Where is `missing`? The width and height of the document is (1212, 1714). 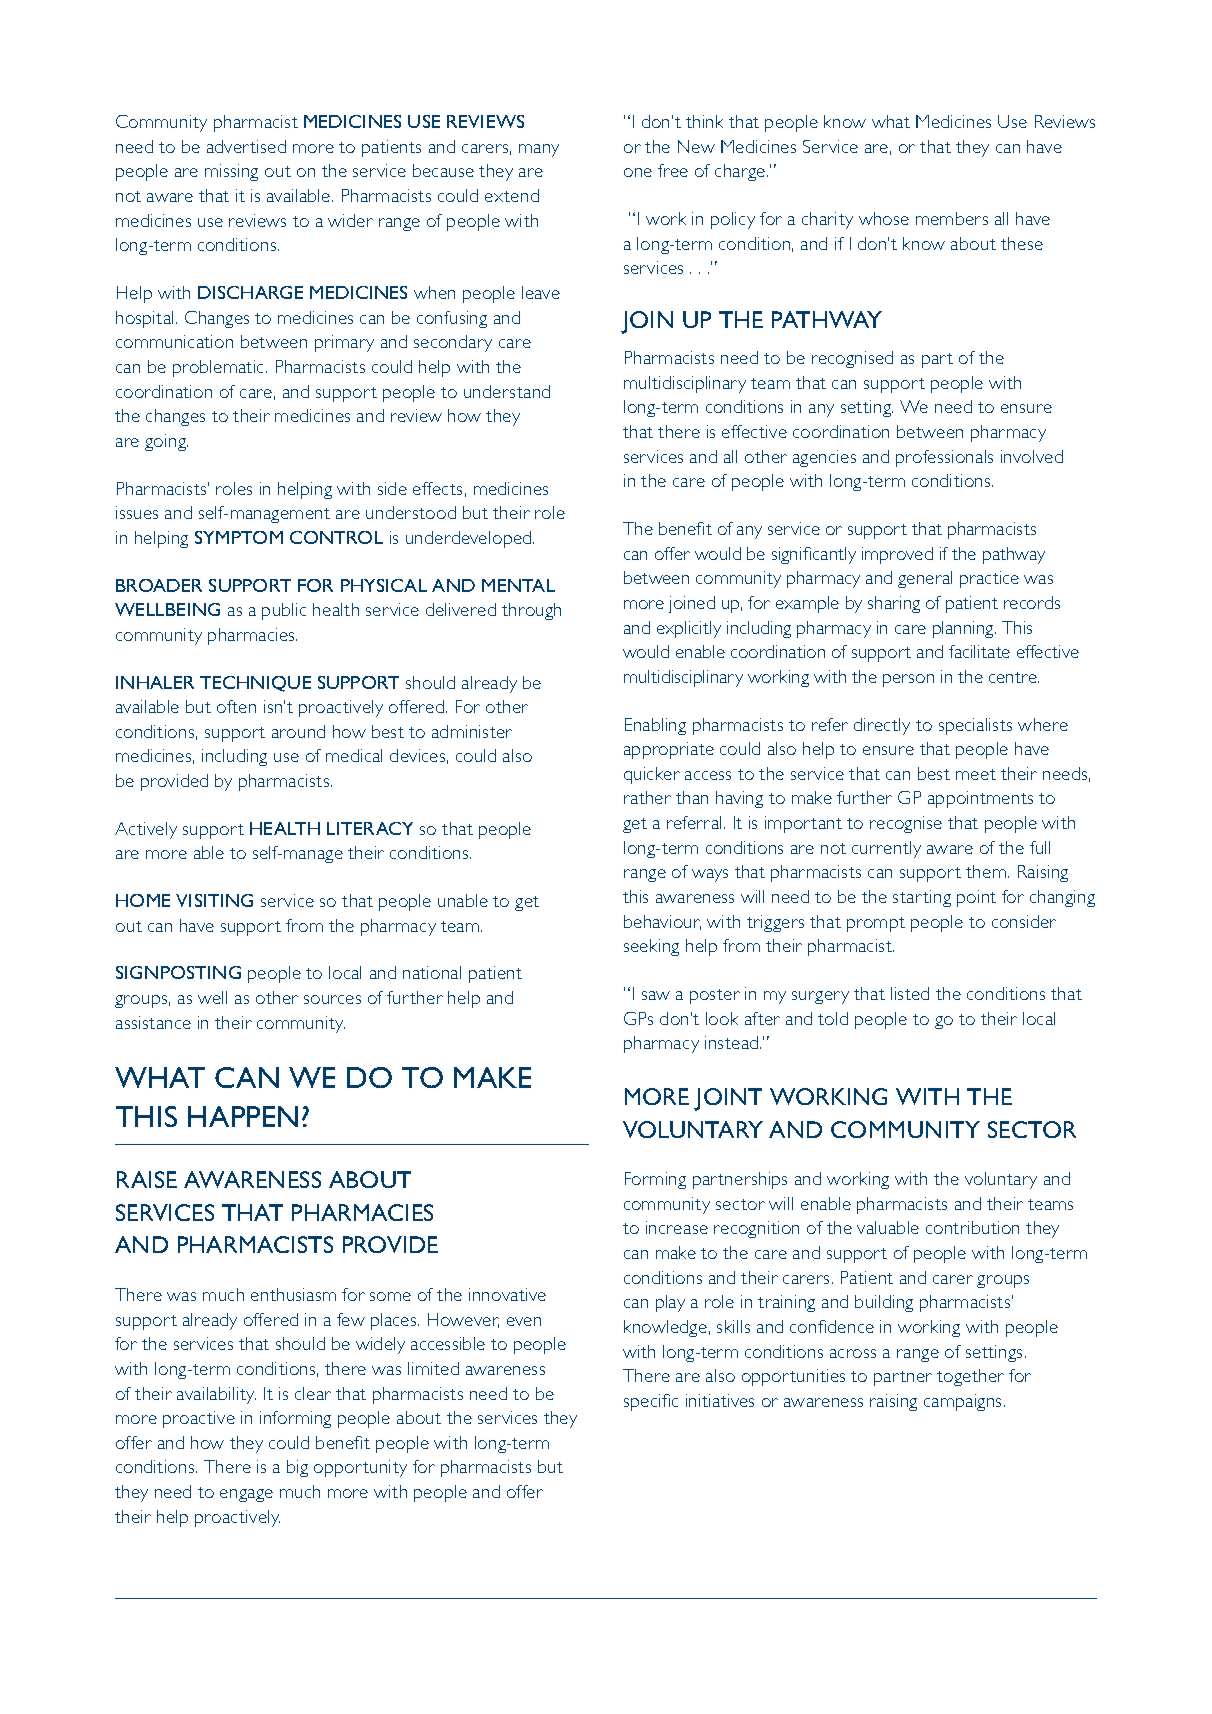
missing is located at coordinates (231, 172).
